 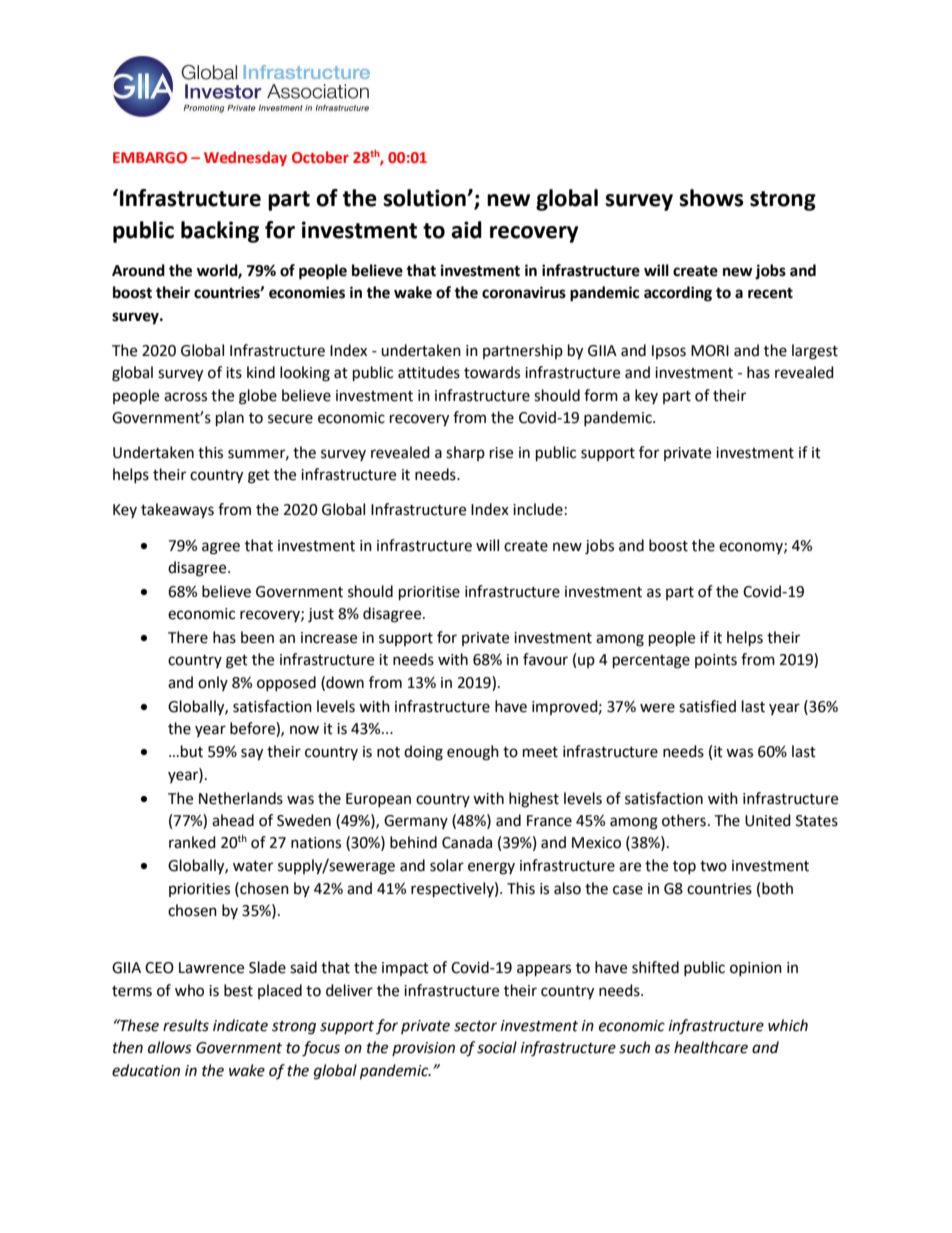 What do you see at coordinates (245, 158) in the screenshot?
I see `Wednesday` at bounding box center [245, 158].
